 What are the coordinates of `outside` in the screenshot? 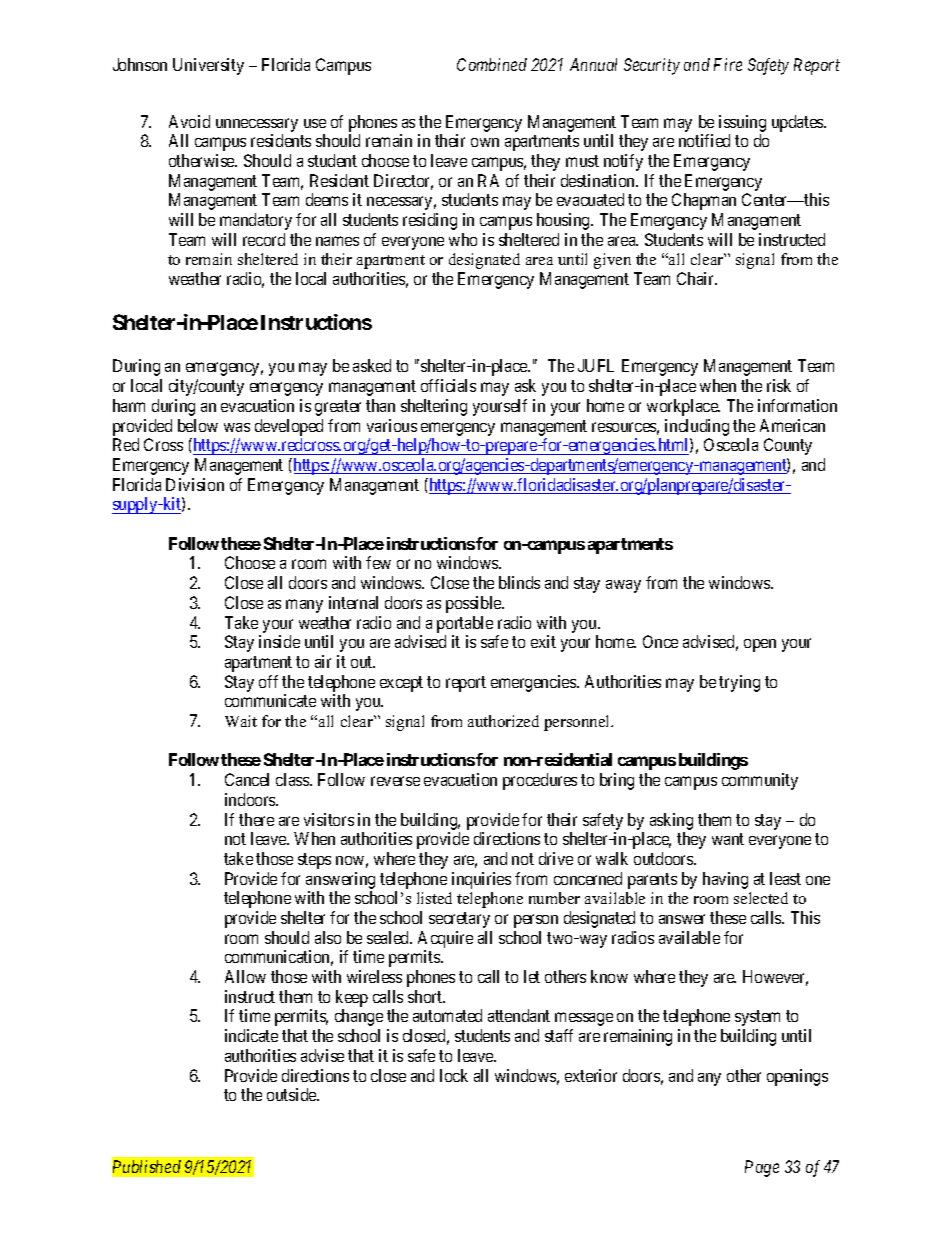 It's located at (292, 1094).
